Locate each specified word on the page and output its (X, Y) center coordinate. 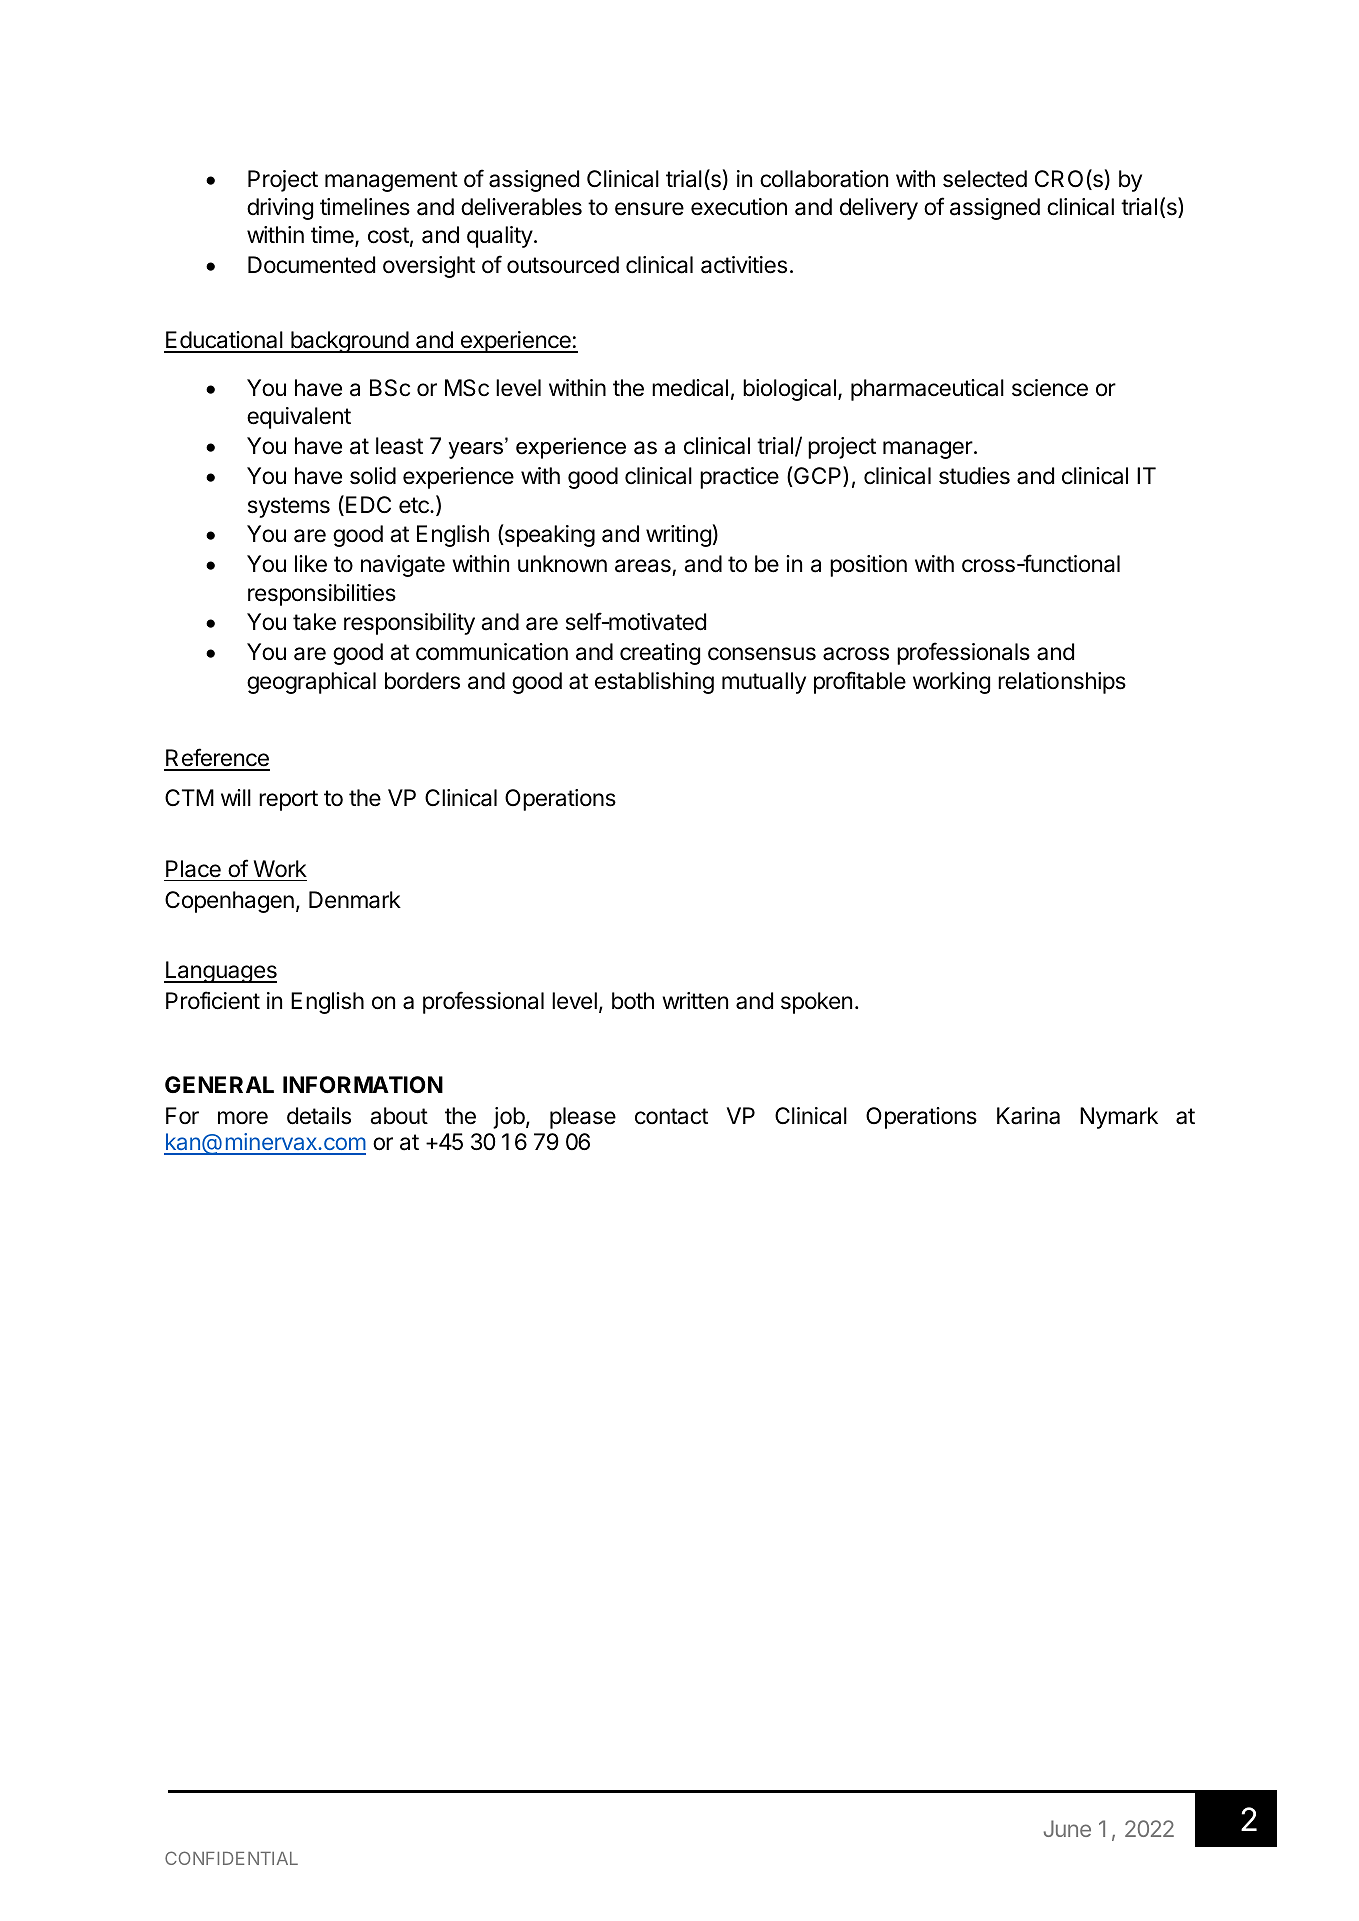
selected (985, 179)
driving (280, 209)
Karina (1028, 1116)
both (633, 1000)
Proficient (213, 1000)
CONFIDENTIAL (231, 1858)
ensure (649, 209)
